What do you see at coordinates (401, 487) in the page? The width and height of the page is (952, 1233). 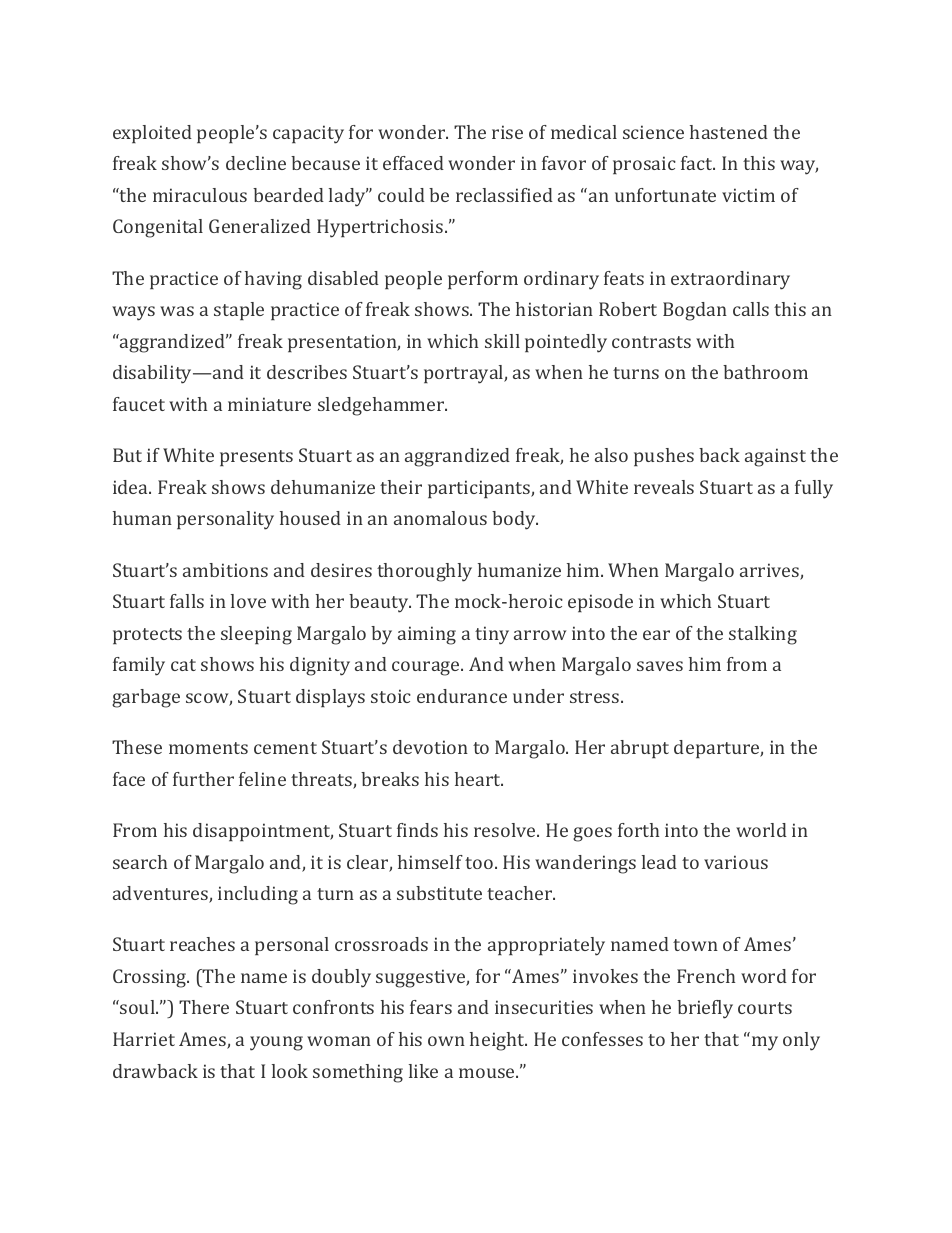 I see `their` at bounding box center [401, 487].
